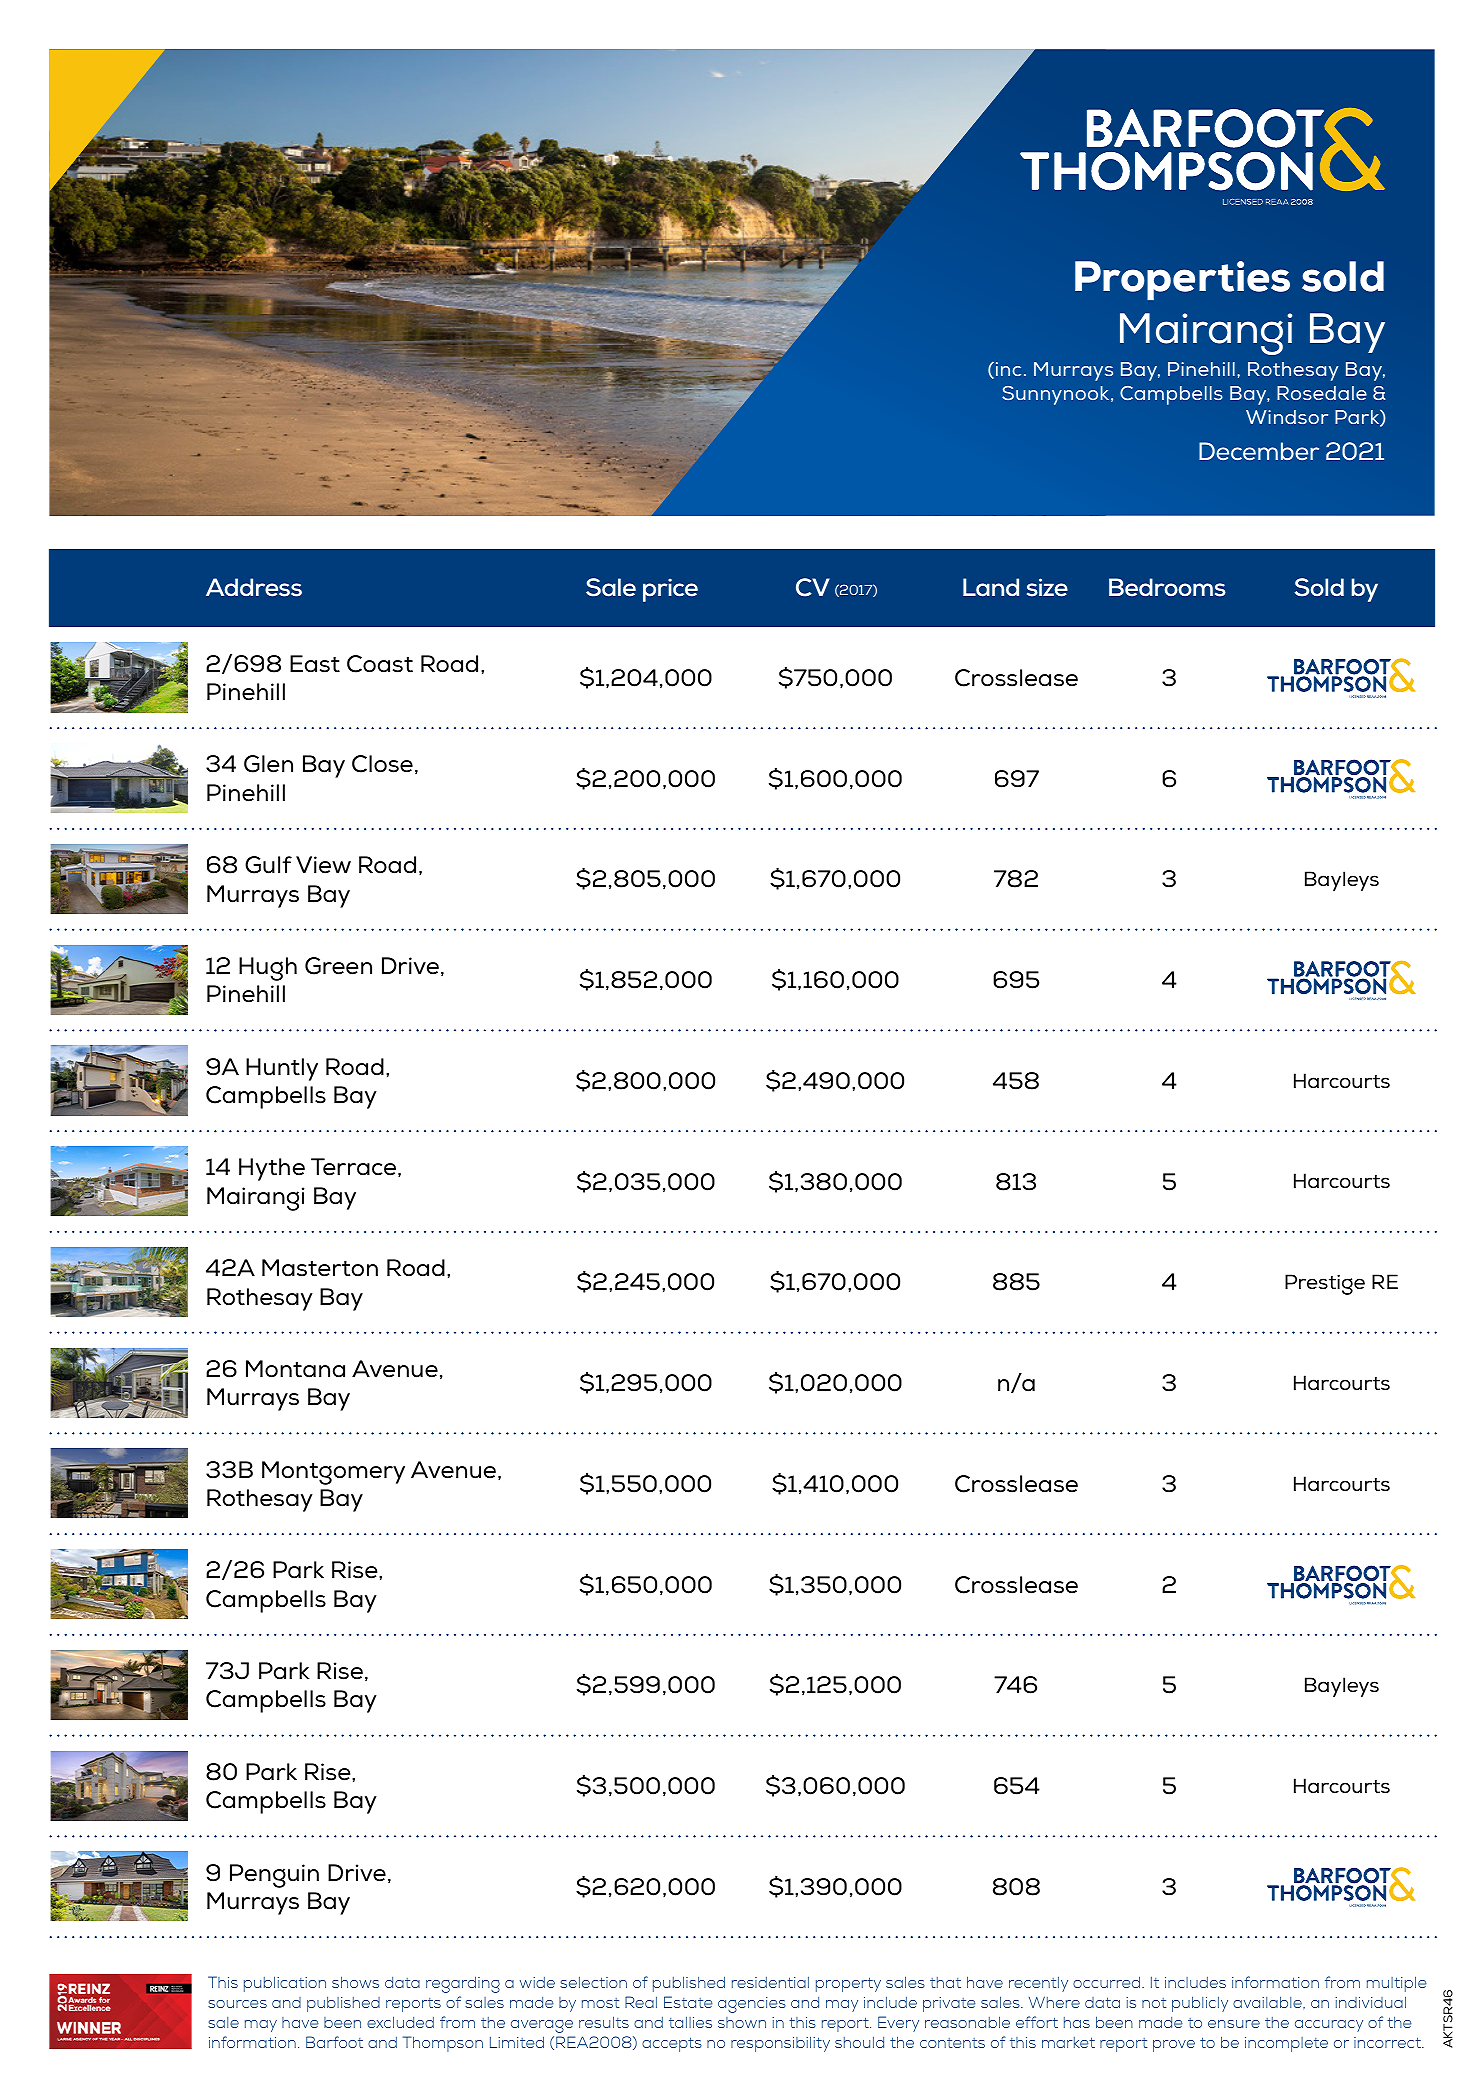  I want to click on Rosedale, so click(1322, 393).
